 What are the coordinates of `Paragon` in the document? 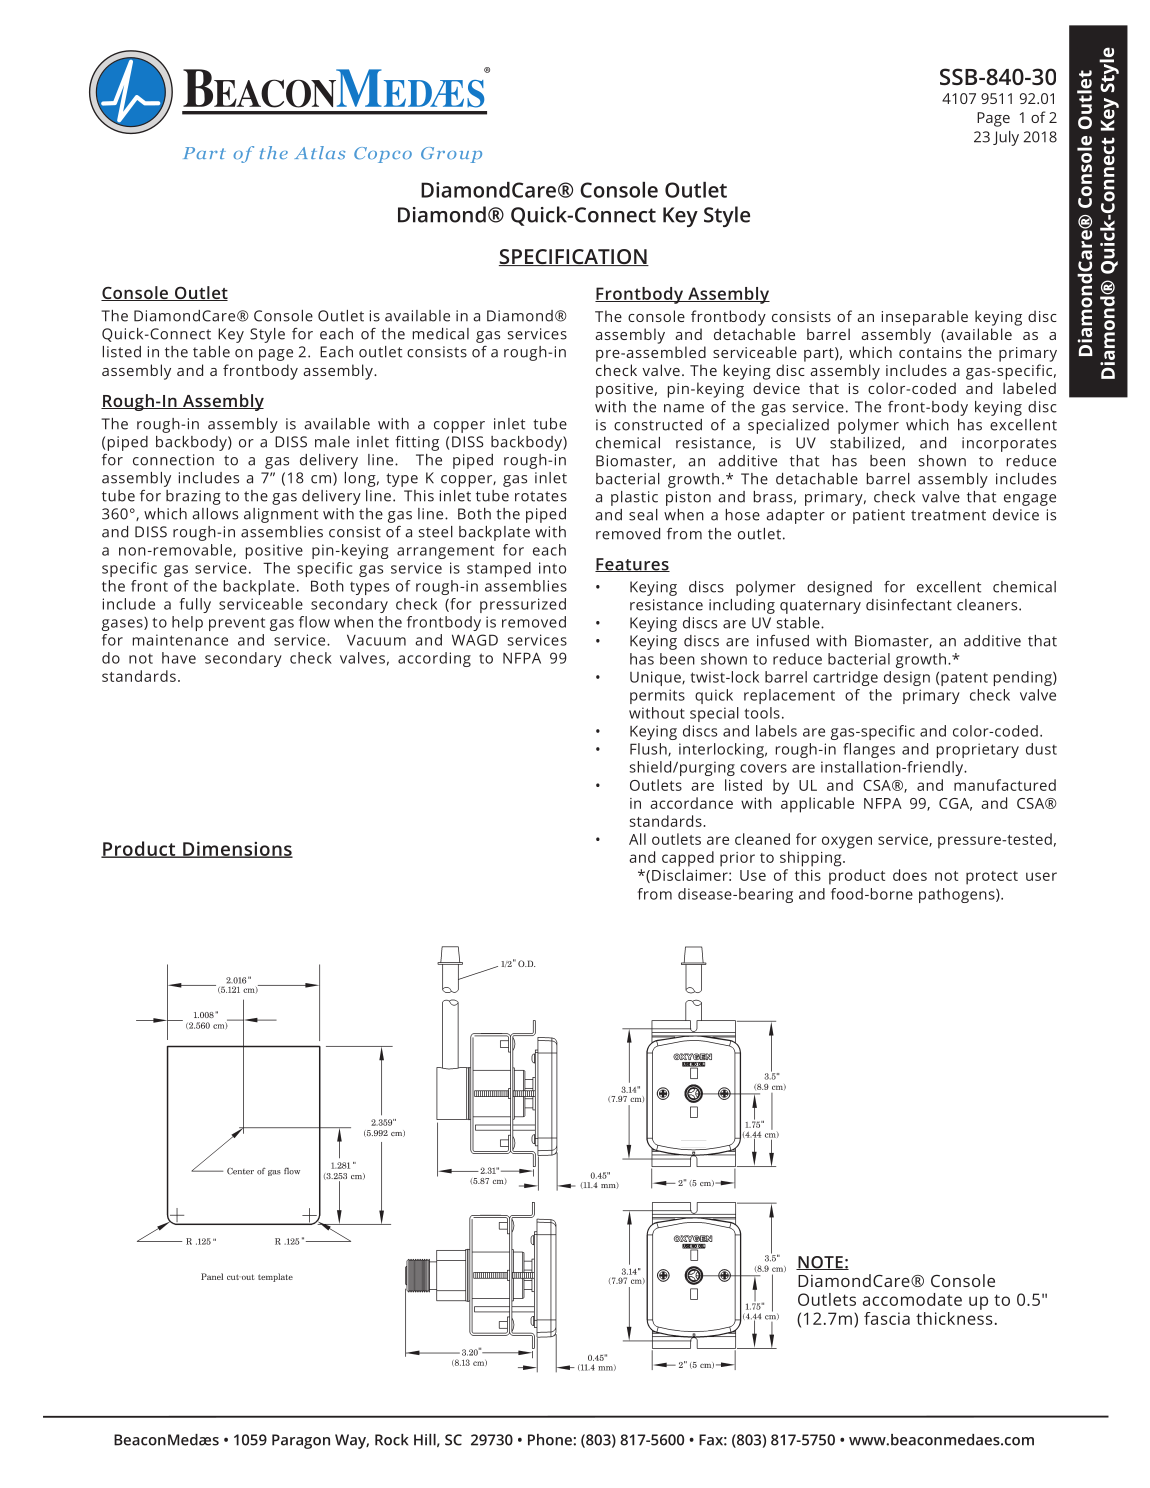 It's located at (301, 1441).
